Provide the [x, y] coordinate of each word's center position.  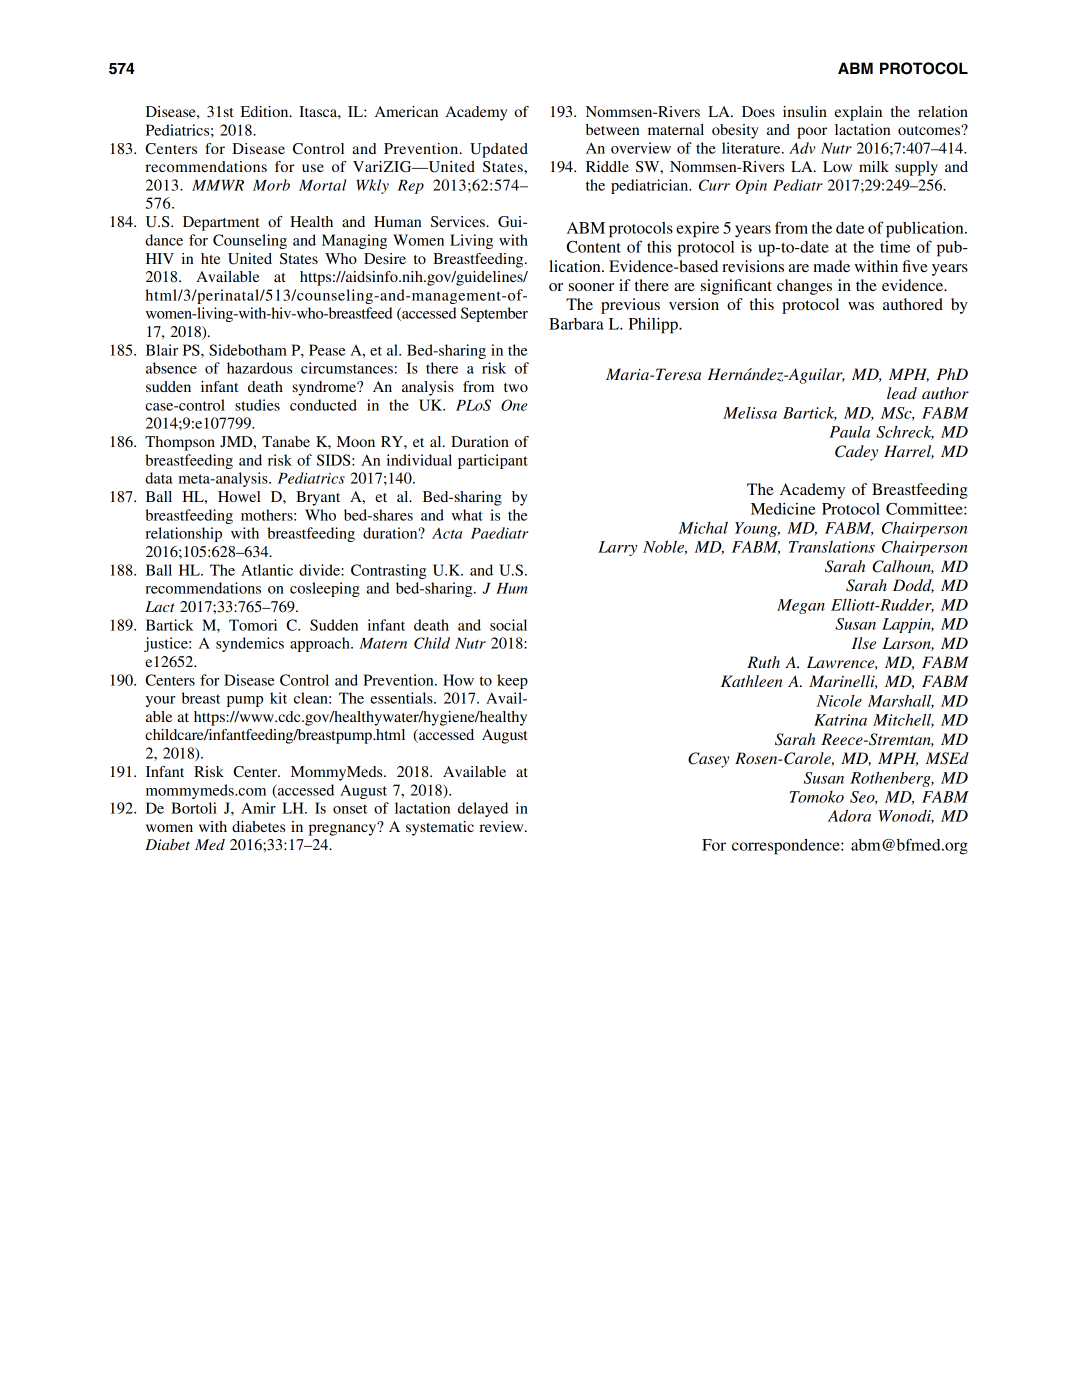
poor [812, 133]
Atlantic [267, 570]
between [612, 129]
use [313, 168]
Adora [849, 815]
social [508, 625]
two [516, 387]
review [502, 826]
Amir [258, 808]
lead [902, 393]
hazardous [259, 368]
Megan [801, 606]
